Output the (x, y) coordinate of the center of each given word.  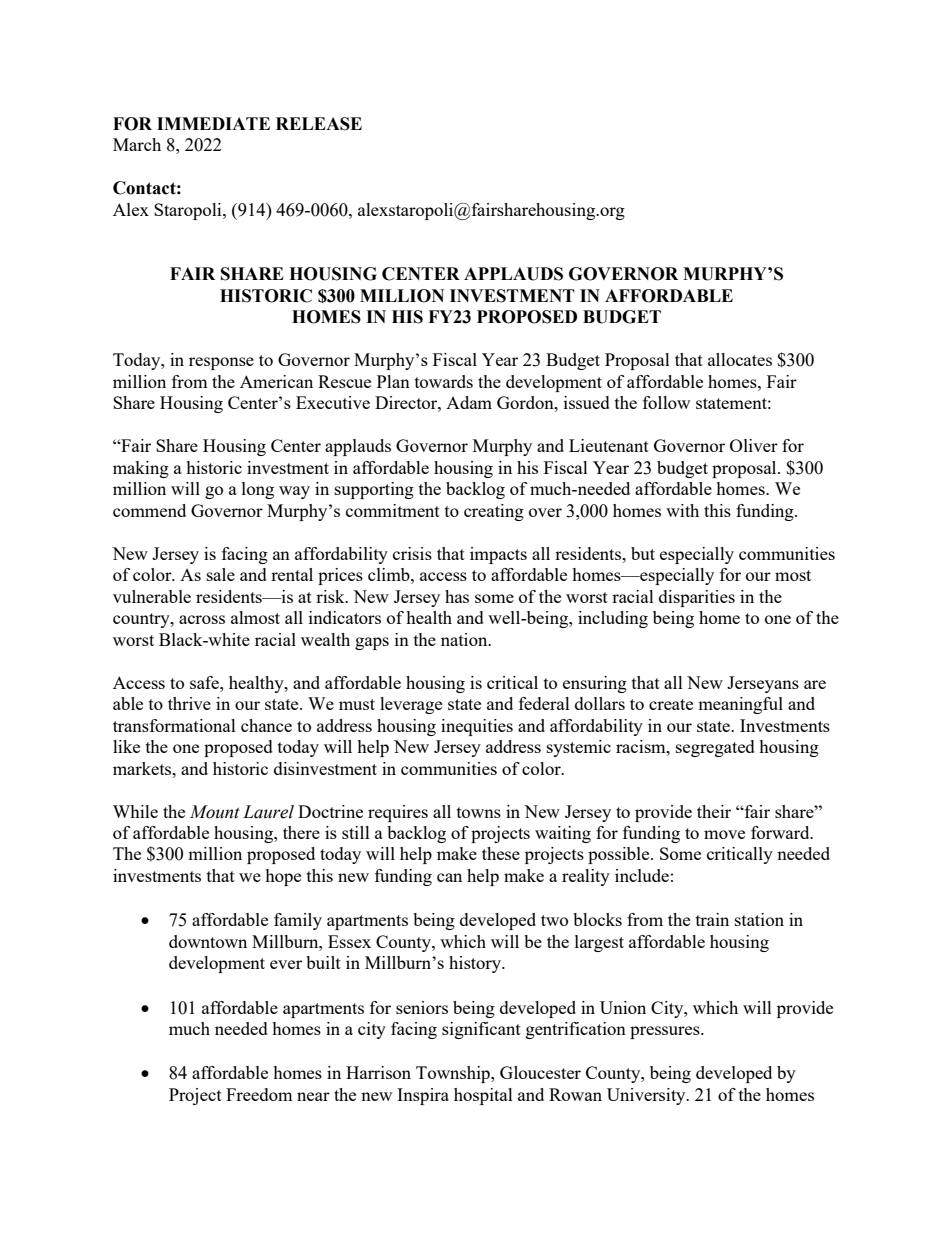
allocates (740, 359)
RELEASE (319, 124)
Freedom (259, 1094)
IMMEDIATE (213, 123)
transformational (174, 725)
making (141, 469)
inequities (477, 727)
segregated (715, 748)
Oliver (754, 445)
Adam (469, 402)
